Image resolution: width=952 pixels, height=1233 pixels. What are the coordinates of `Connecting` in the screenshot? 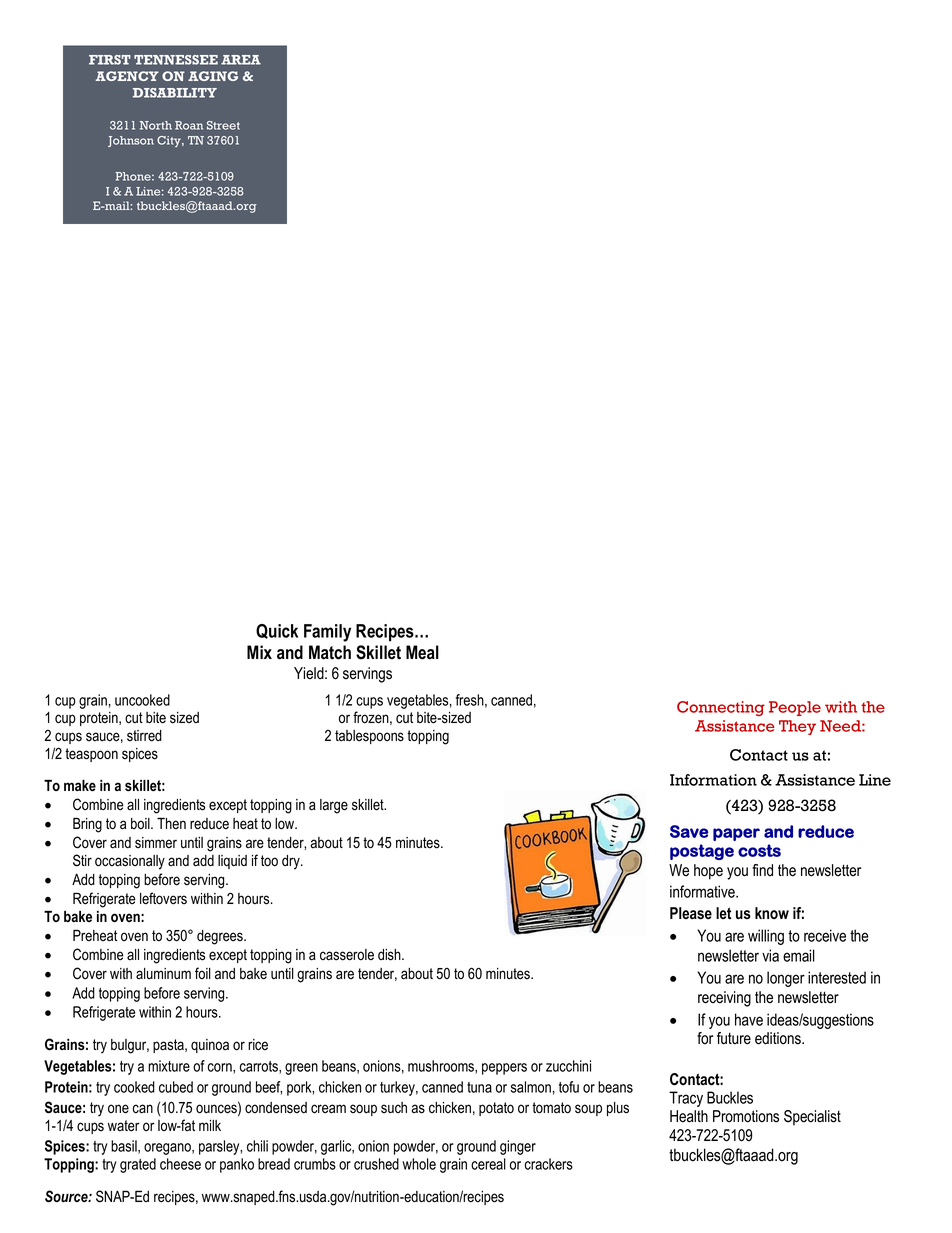 It's located at (721, 708).
